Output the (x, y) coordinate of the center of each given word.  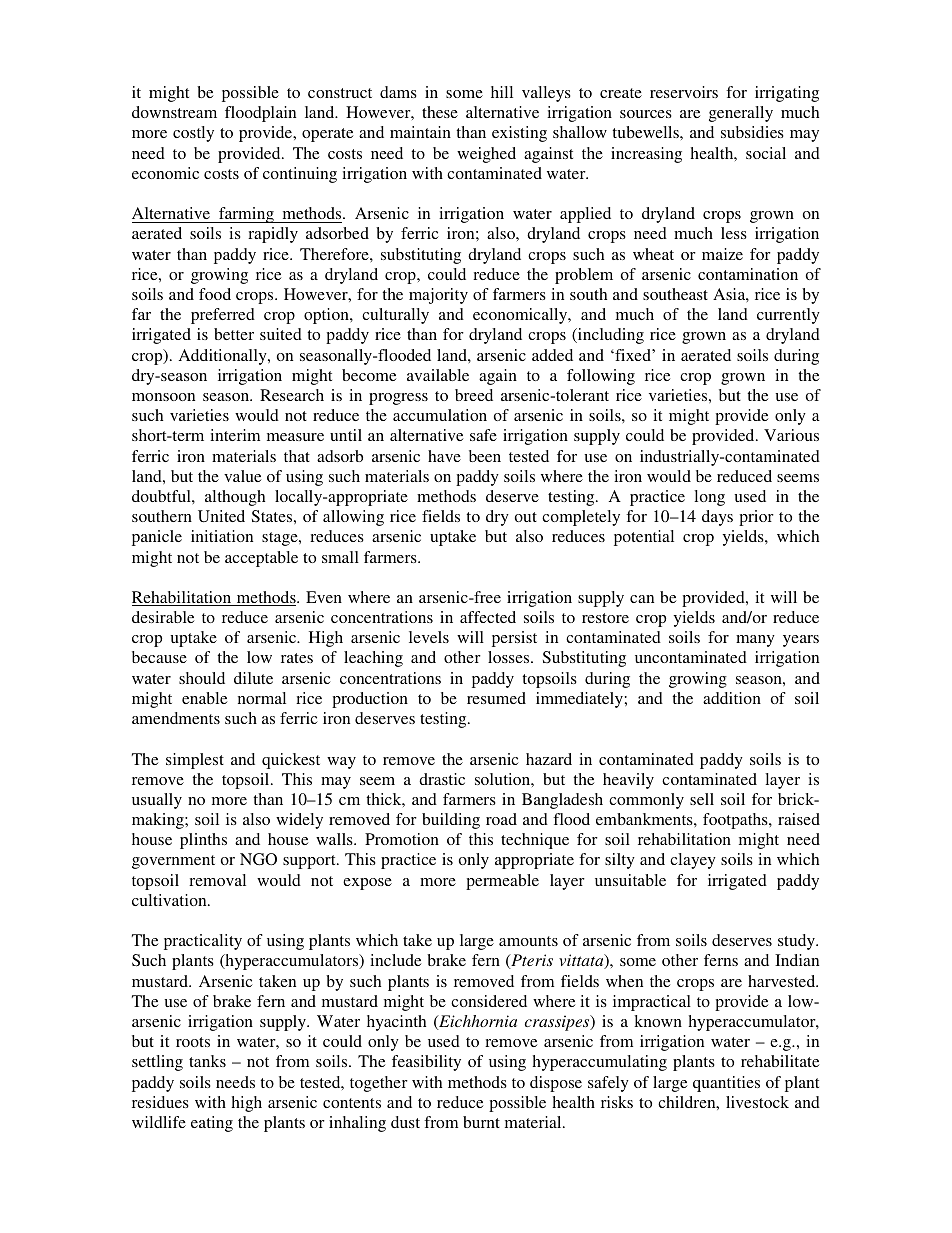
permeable (502, 882)
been (485, 456)
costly (193, 134)
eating (212, 1124)
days (717, 518)
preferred (223, 316)
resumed (496, 698)
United (221, 516)
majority (438, 296)
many (755, 641)
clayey (693, 861)
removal (217, 880)
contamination (748, 274)
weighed (486, 155)
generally (741, 114)
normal (262, 698)
